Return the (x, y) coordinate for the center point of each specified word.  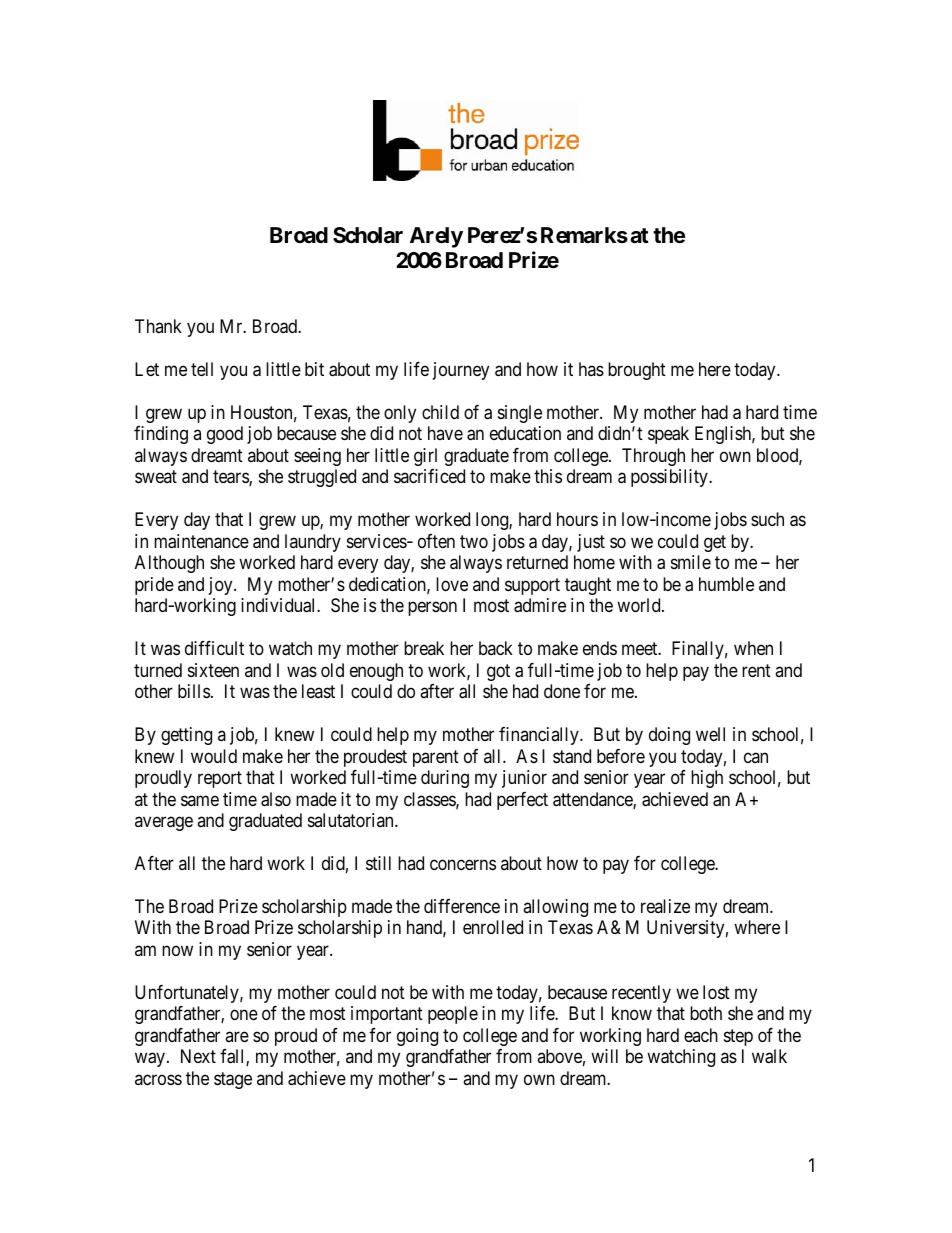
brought (637, 371)
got (498, 672)
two (474, 541)
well (710, 734)
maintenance (201, 541)
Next (198, 1056)
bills (194, 691)
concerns (463, 865)
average (164, 824)
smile (691, 562)
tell (202, 369)
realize (665, 906)
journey (461, 371)
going (417, 1037)
